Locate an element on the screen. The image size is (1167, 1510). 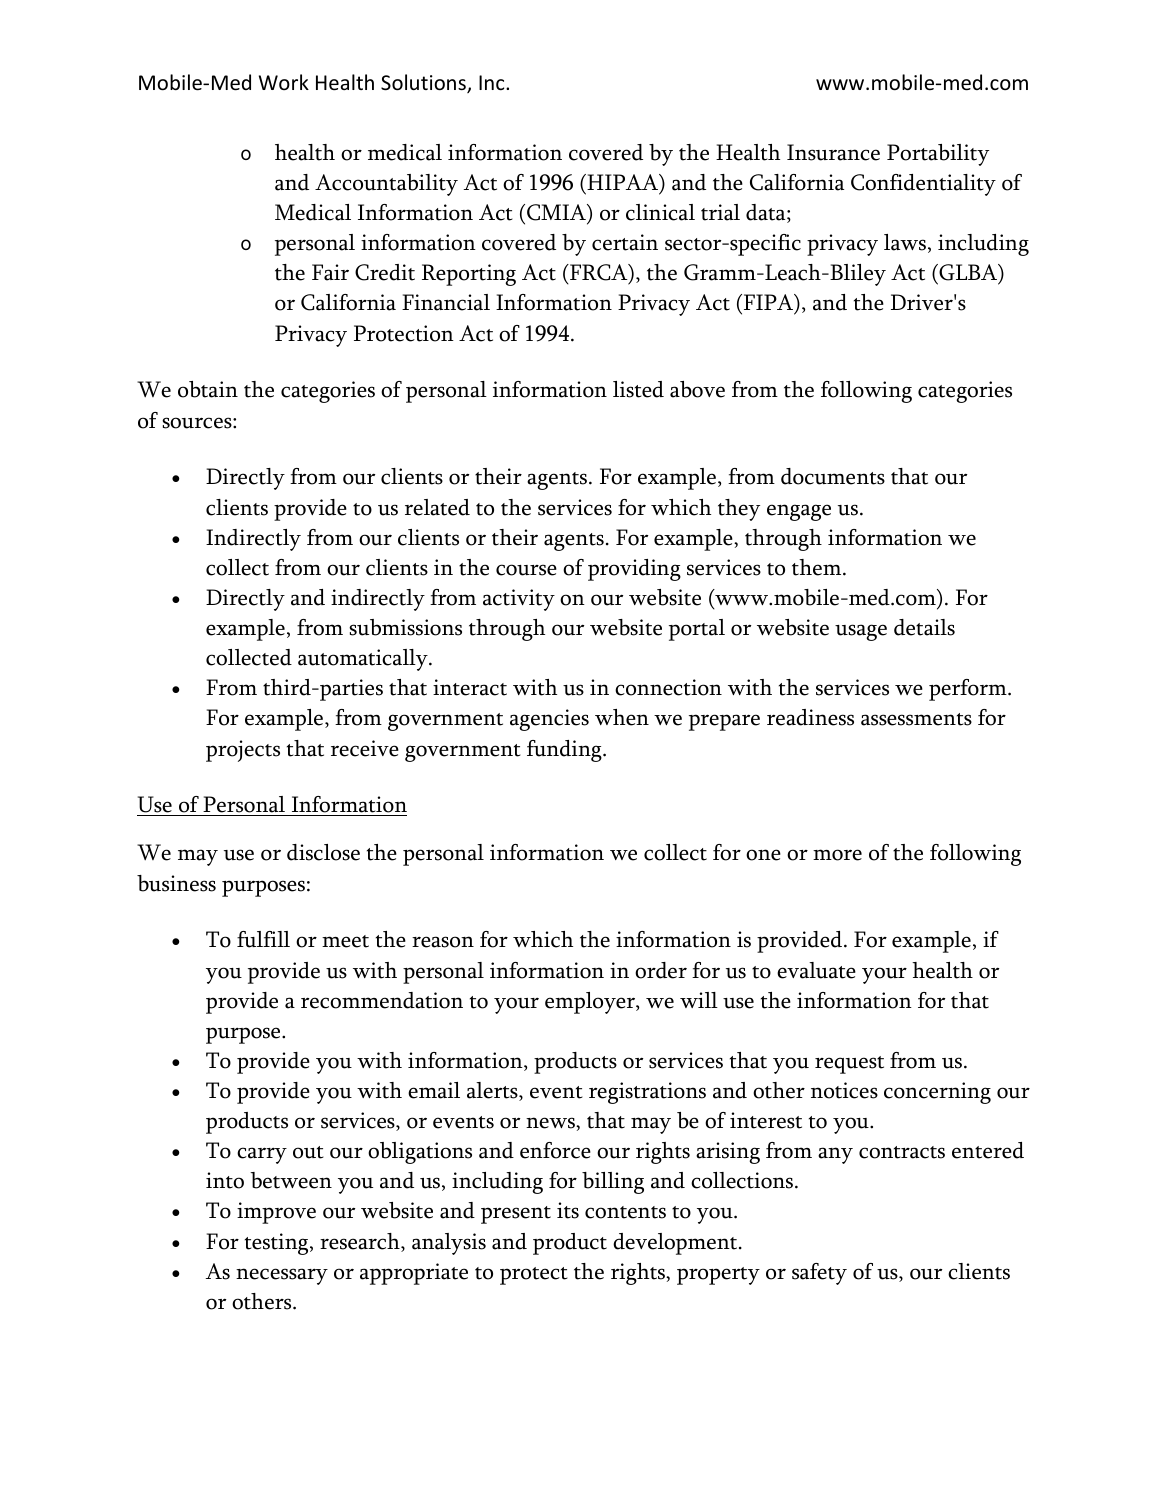
testing is located at coordinates (278, 1244).
